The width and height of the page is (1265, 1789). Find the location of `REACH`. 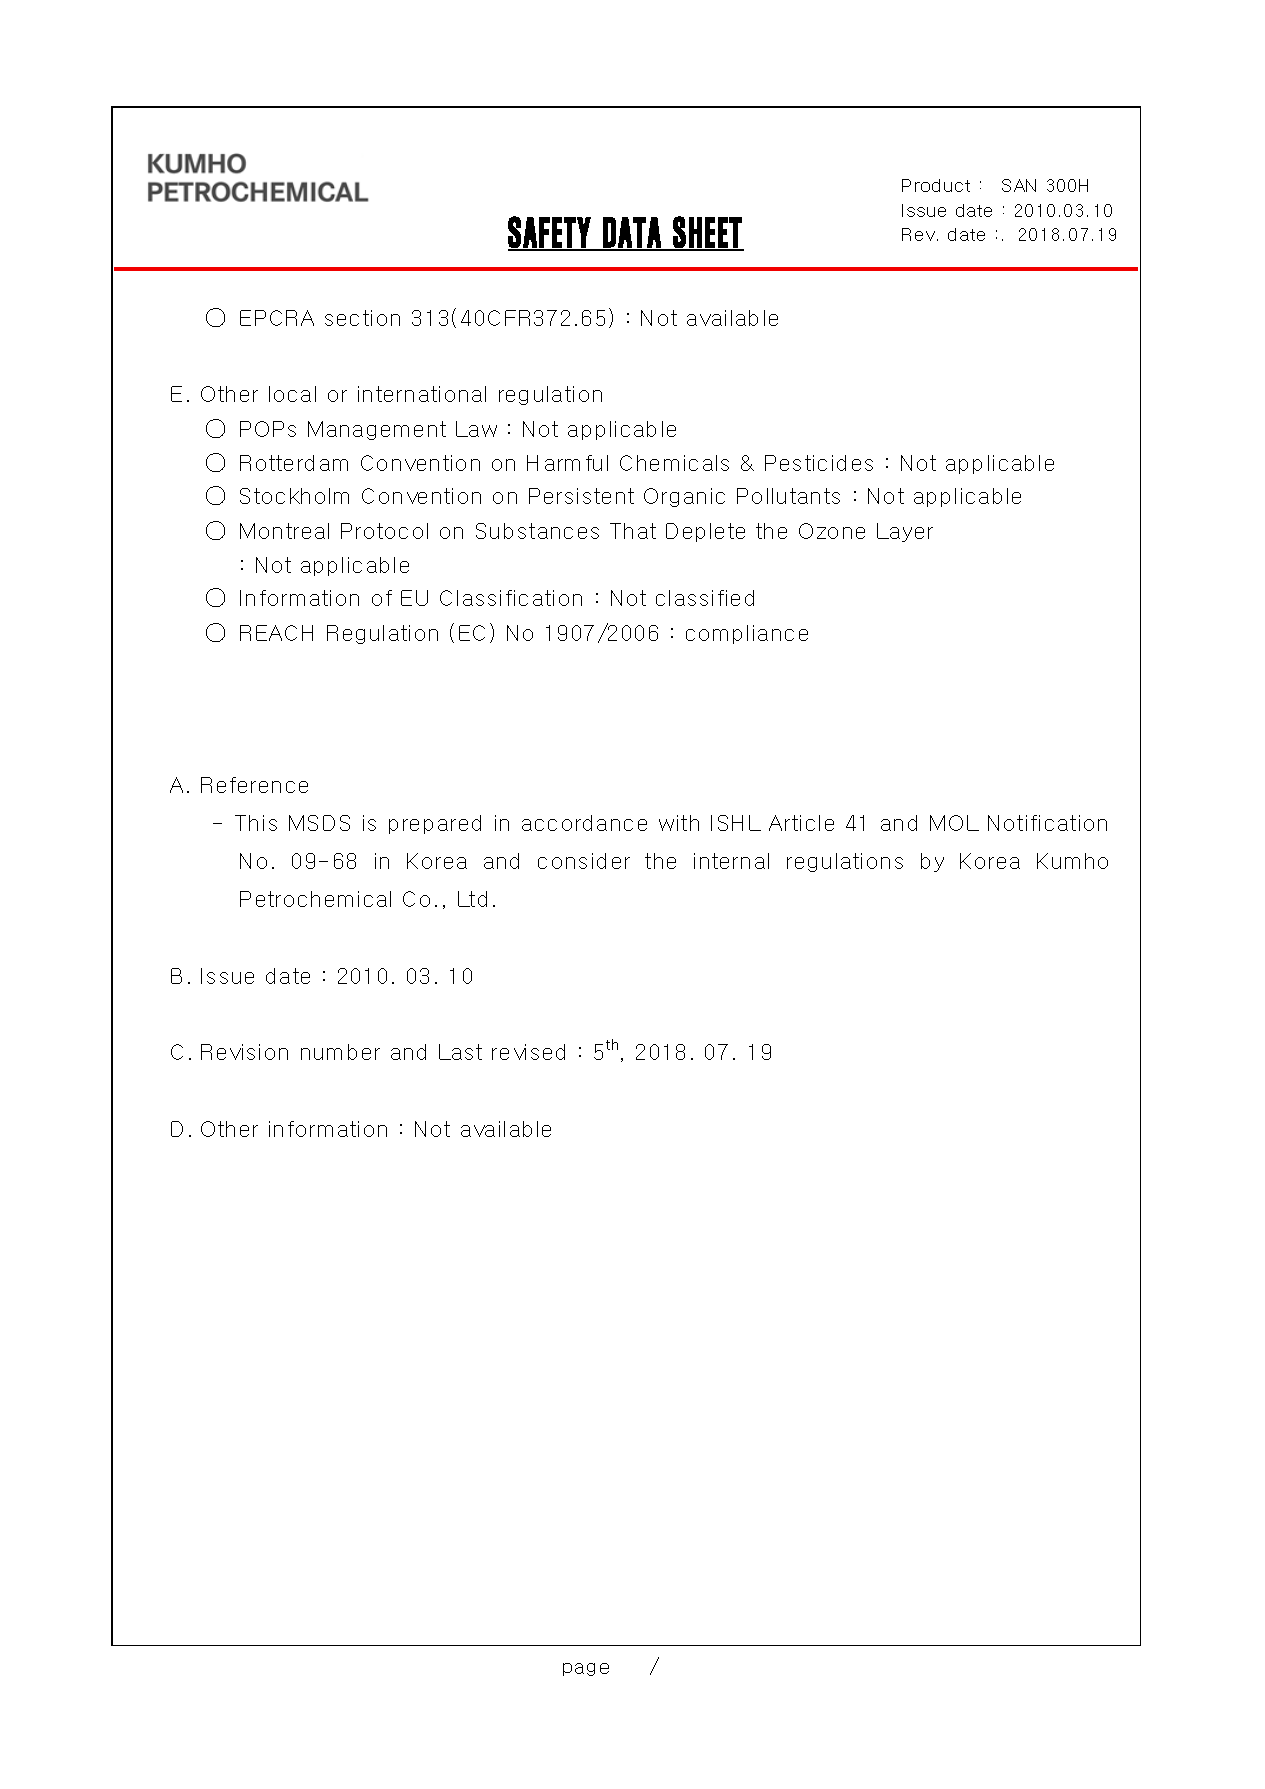

REACH is located at coordinates (276, 633).
